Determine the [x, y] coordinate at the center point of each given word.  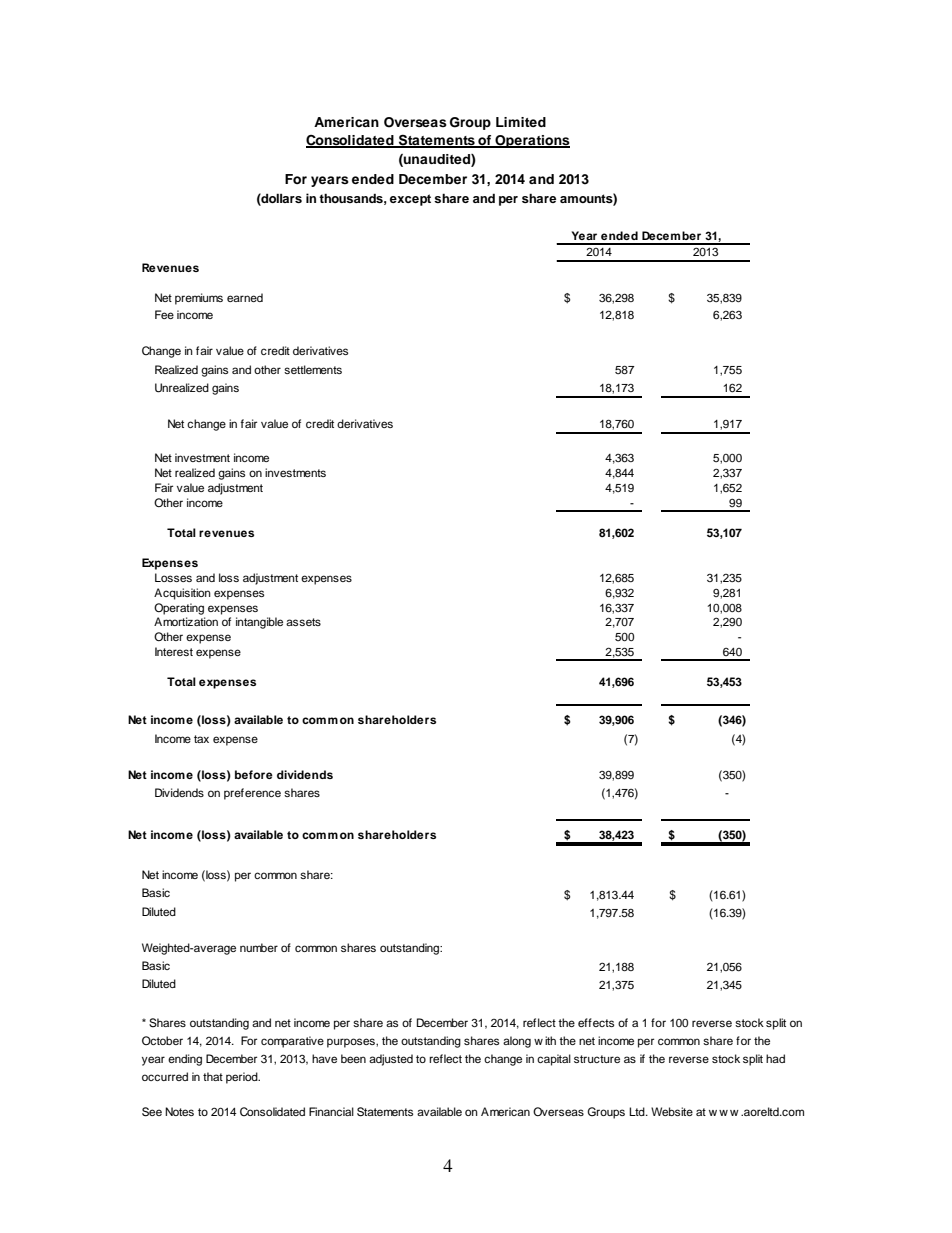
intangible [259, 623]
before [254, 774]
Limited [521, 122]
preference [252, 794]
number [259, 947]
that [213, 1076]
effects [596, 1022]
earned [245, 297]
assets [303, 622]
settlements [313, 369]
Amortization [186, 621]
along [517, 1042]
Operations [531, 141]
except [410, 200]
